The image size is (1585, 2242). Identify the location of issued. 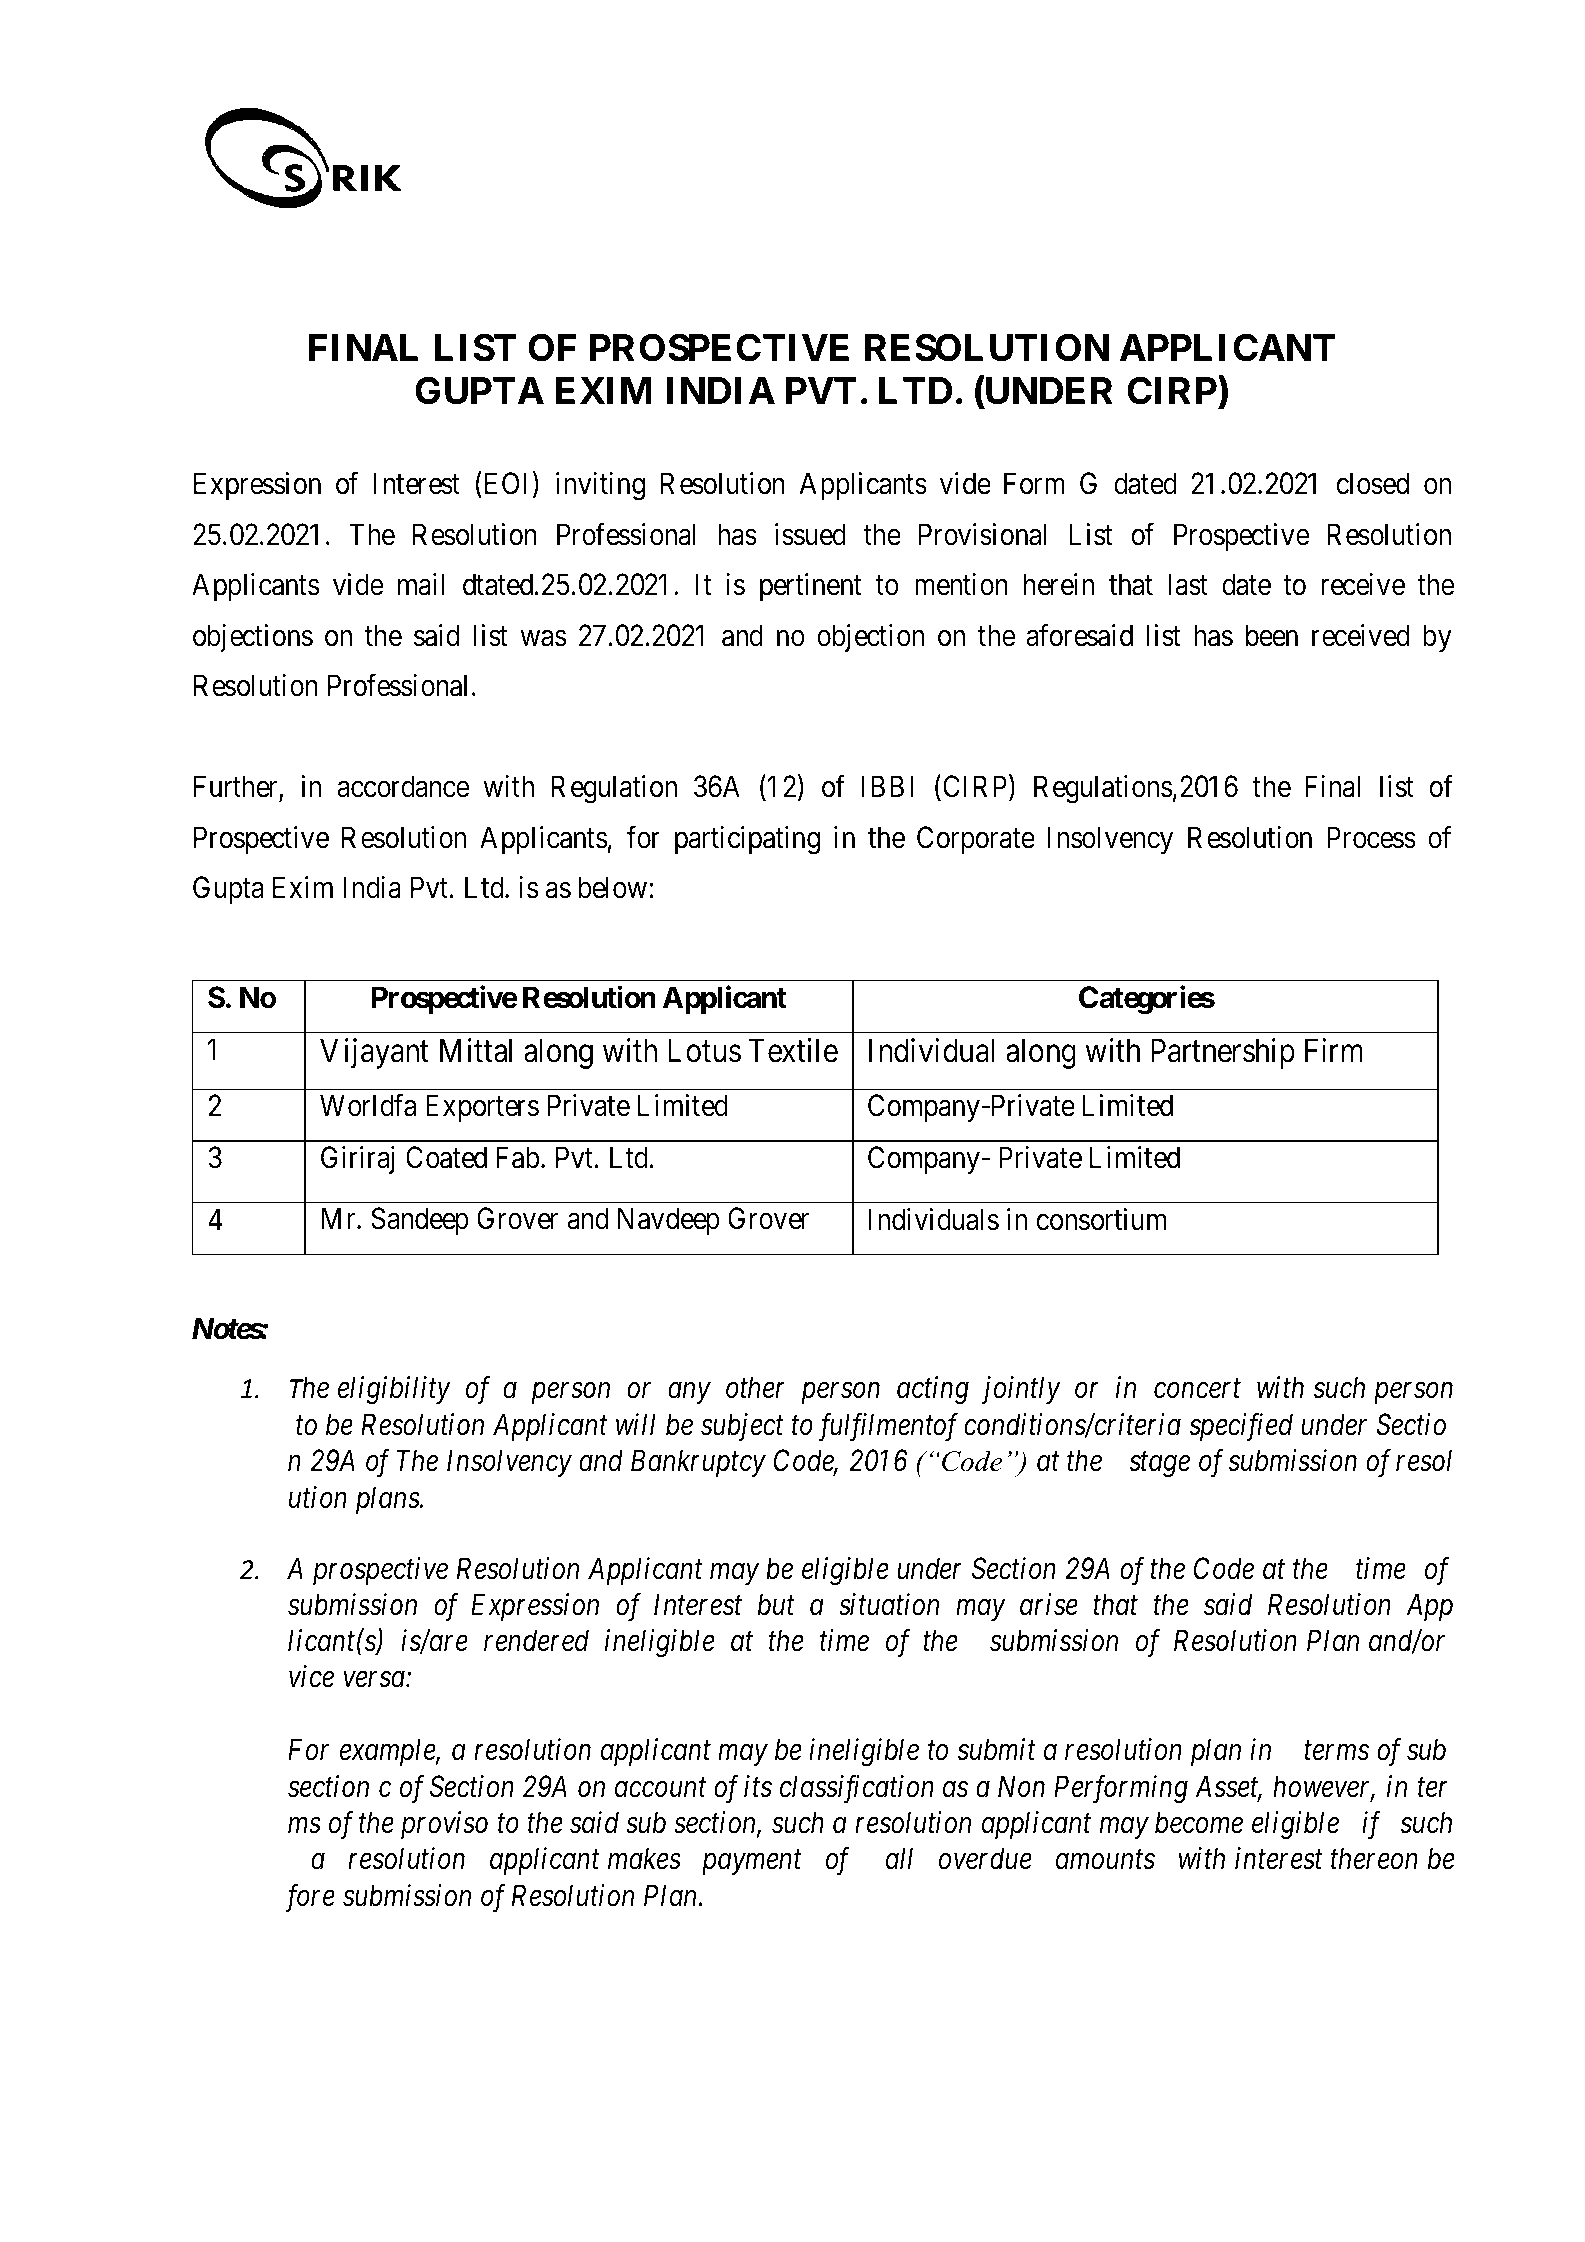
(810, 534).
